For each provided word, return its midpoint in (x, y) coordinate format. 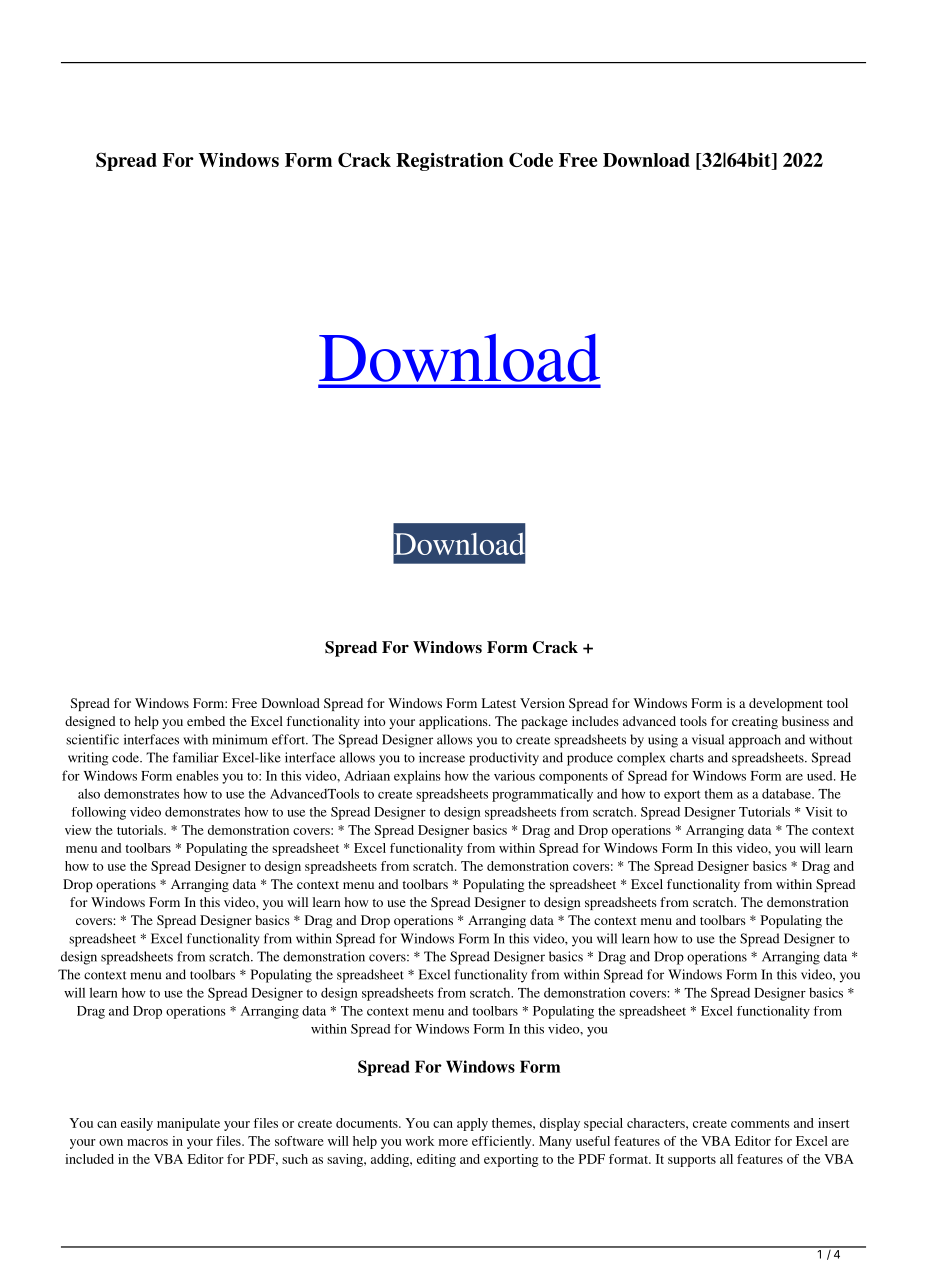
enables (197, 775)
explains (417, 777)
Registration (449, 161)
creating (755, 722)
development (786, 704)
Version (542, 703)
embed (206, 721)
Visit (819, 812)
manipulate (188, 1124)
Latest (499, 703)
